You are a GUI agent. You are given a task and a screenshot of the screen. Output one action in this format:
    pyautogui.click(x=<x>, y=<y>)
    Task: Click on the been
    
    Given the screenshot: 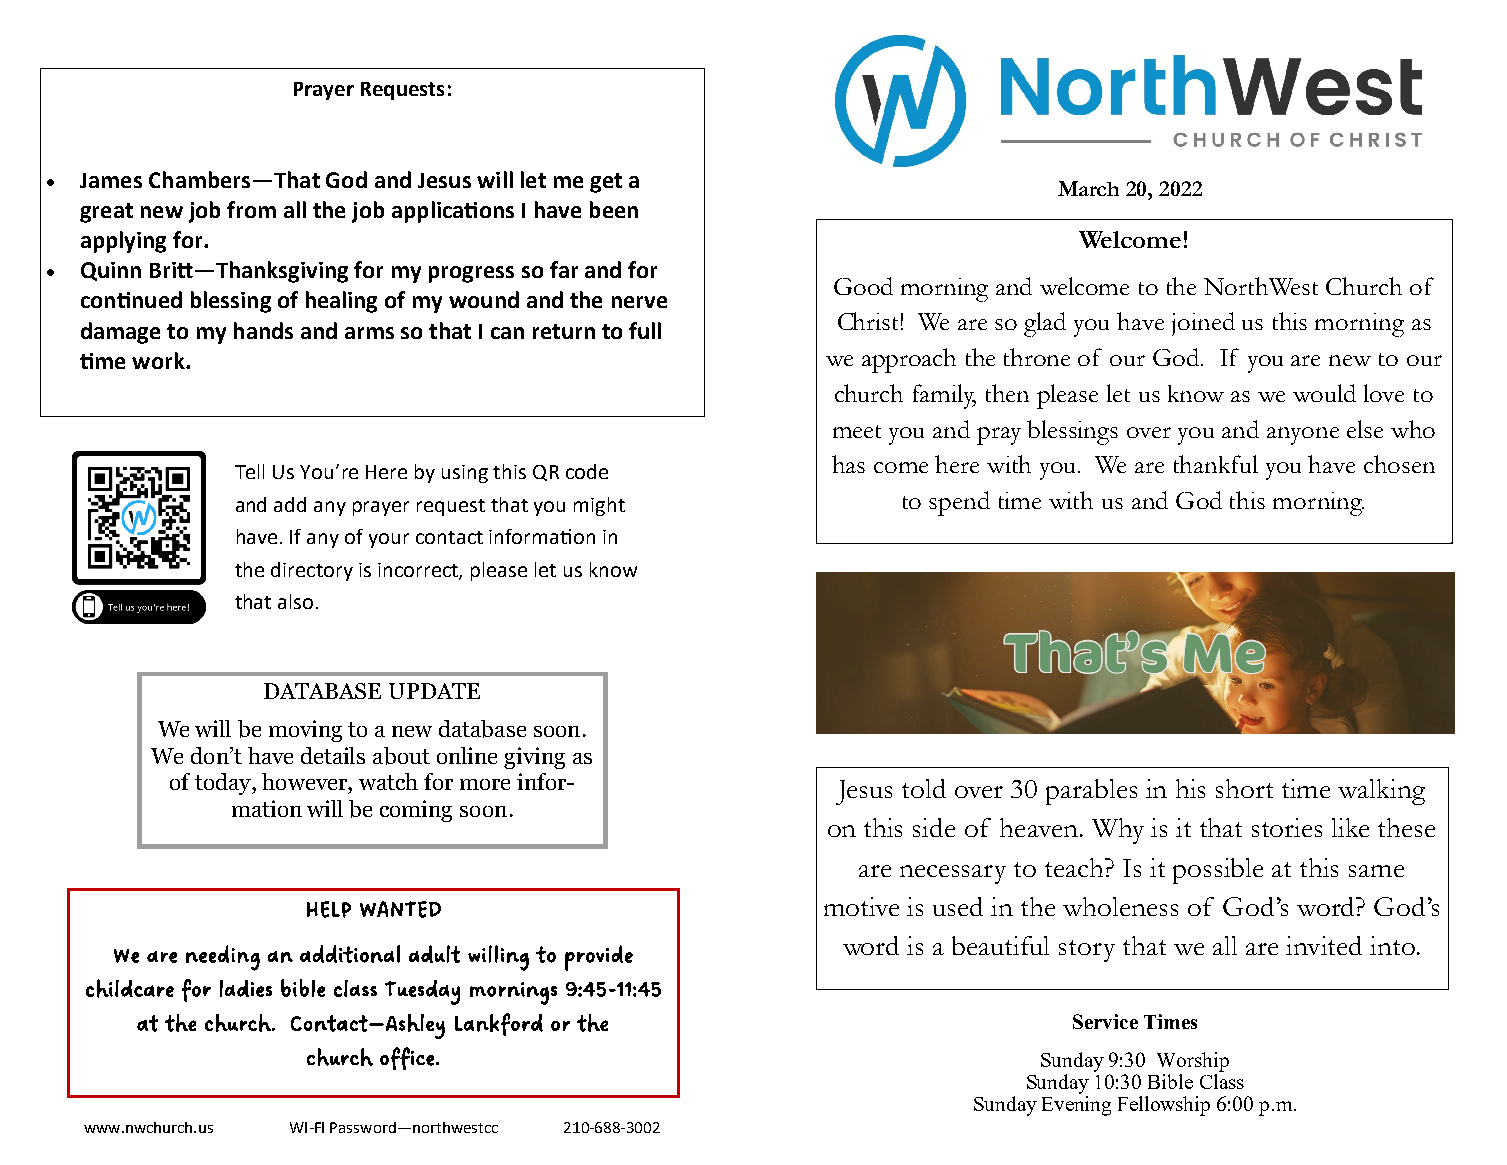 What is the action you would take?
    pyautogui.click(x=614, y=209)
